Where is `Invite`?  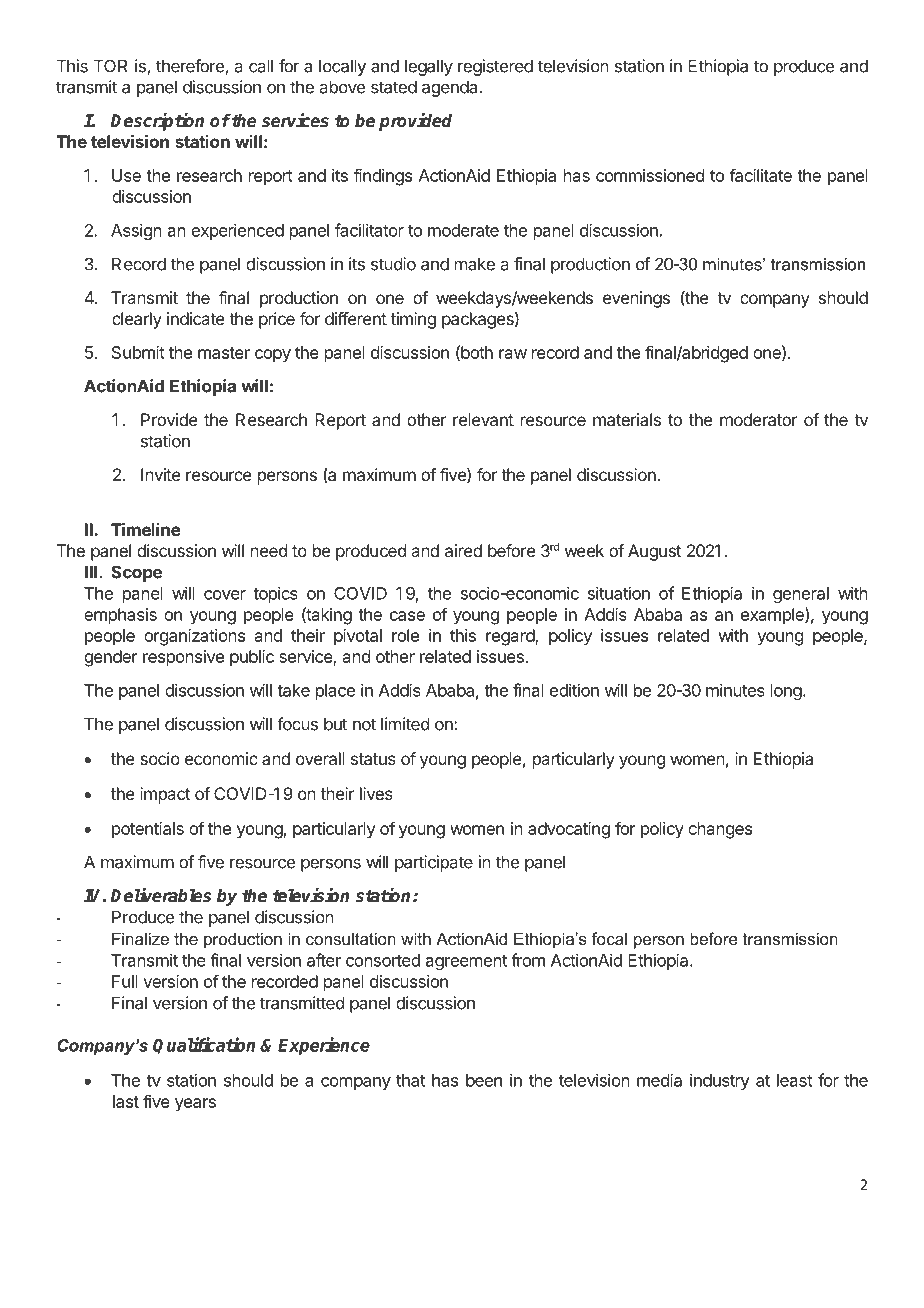 Invite is located at coordinates (161, 474).
